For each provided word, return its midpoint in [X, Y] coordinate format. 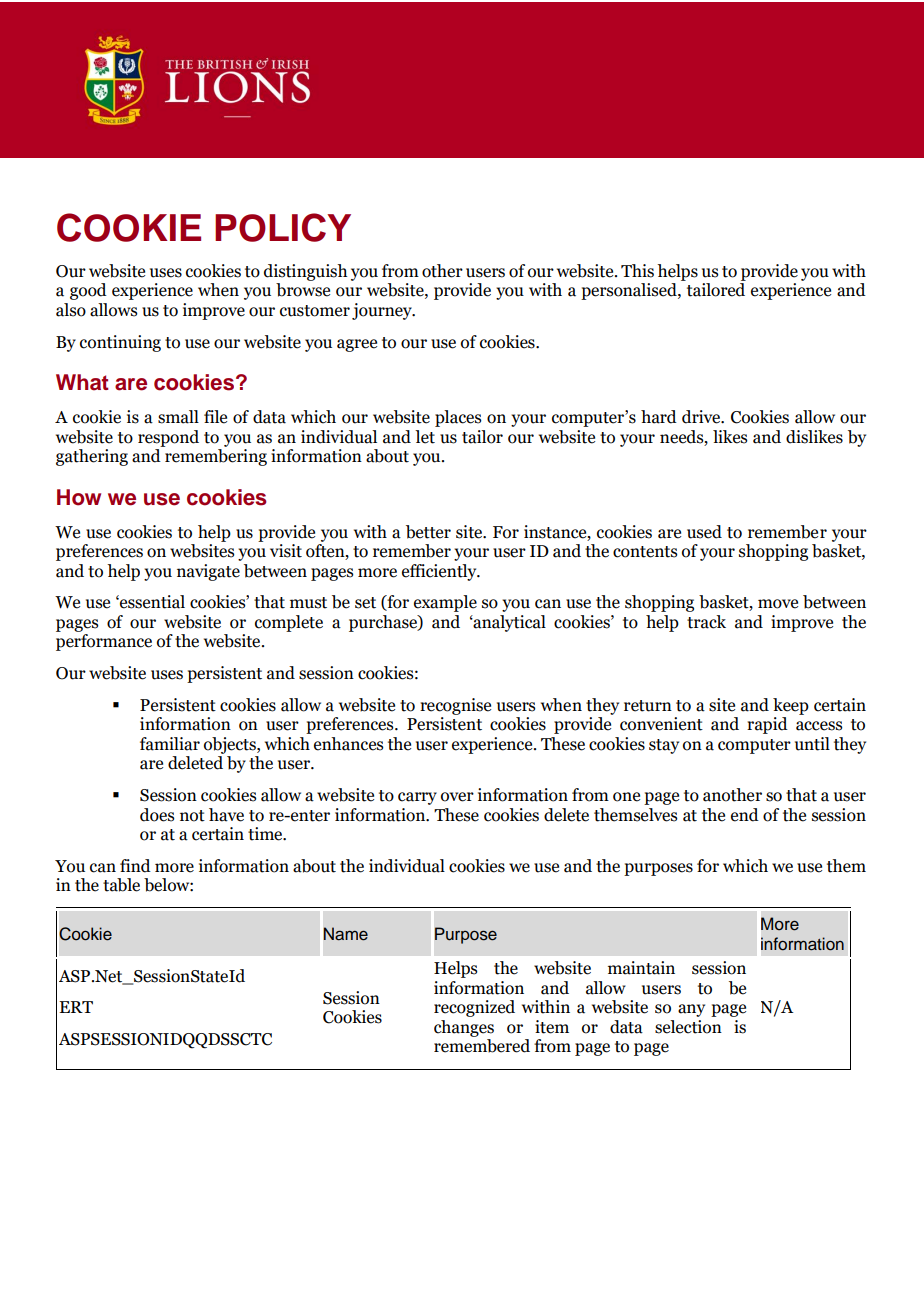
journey [383, 311]
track [706, 622]
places [458, 418]
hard [659, 417]
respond [168, 438]
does [157, 815]
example [445, 603]
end [745, 815]
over [457, 797]
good [88, 291]
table [121, 885]
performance [104, 642]
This [637, 271]
